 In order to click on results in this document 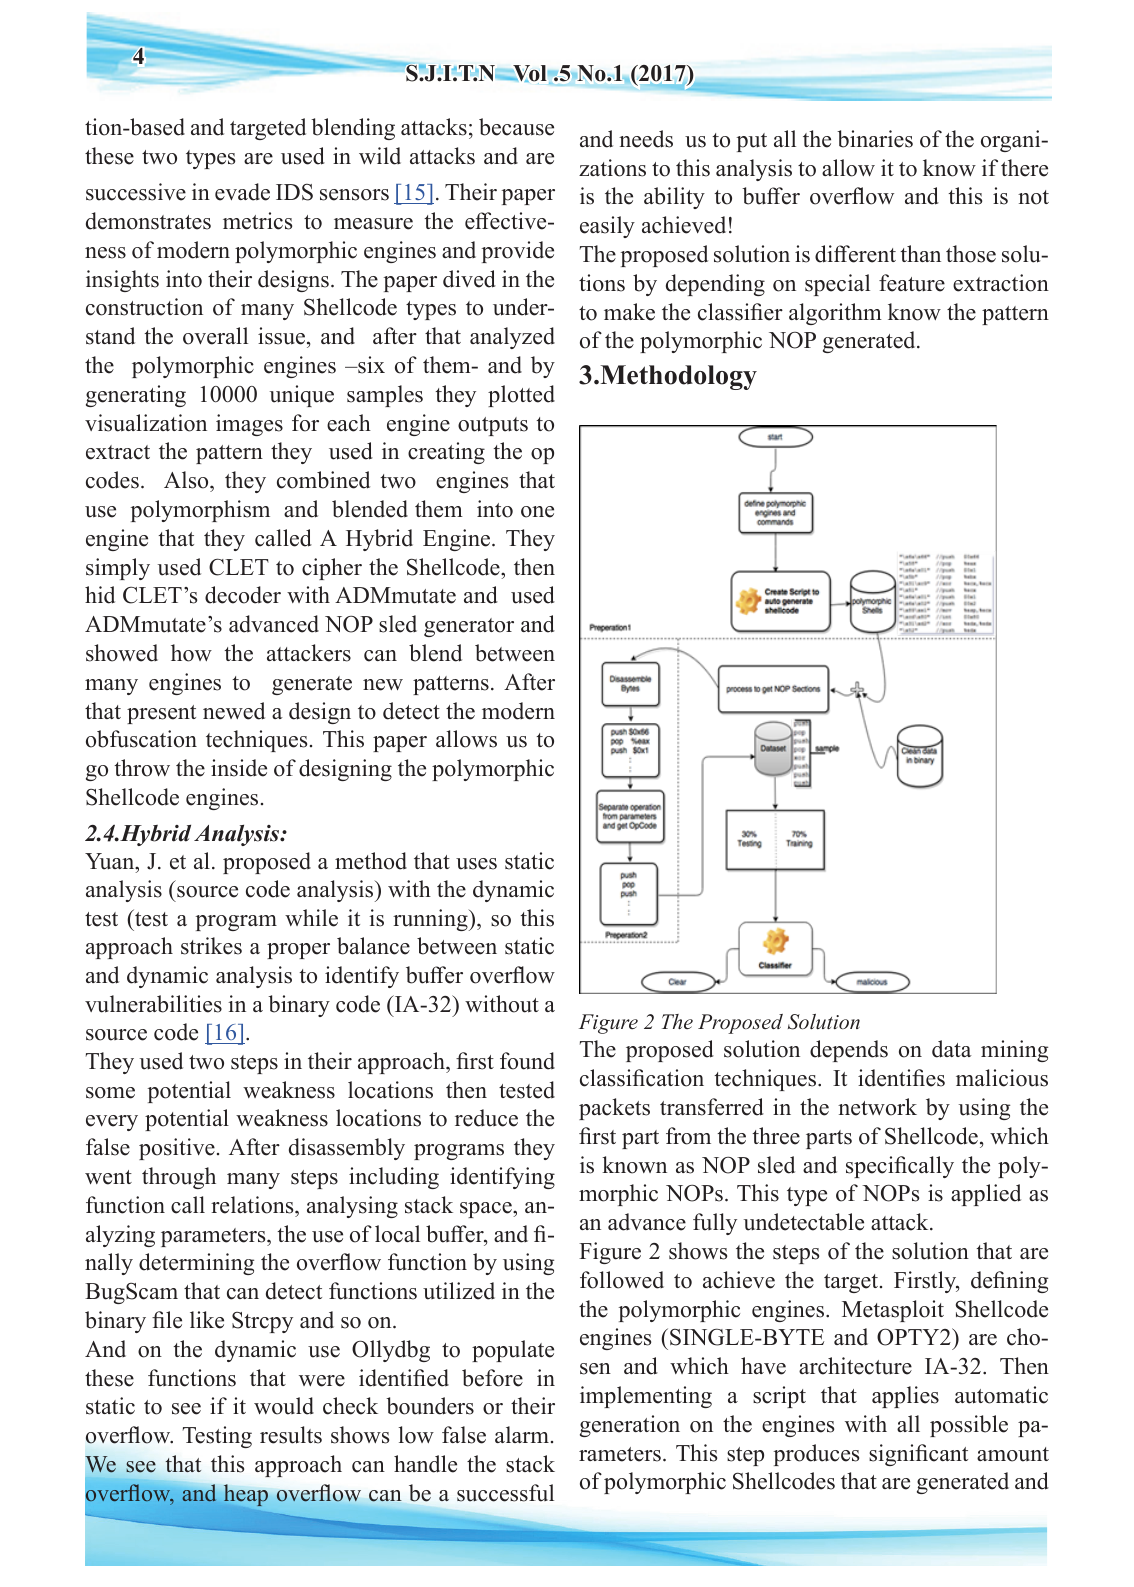, I will do `click(291, 1435)`.
